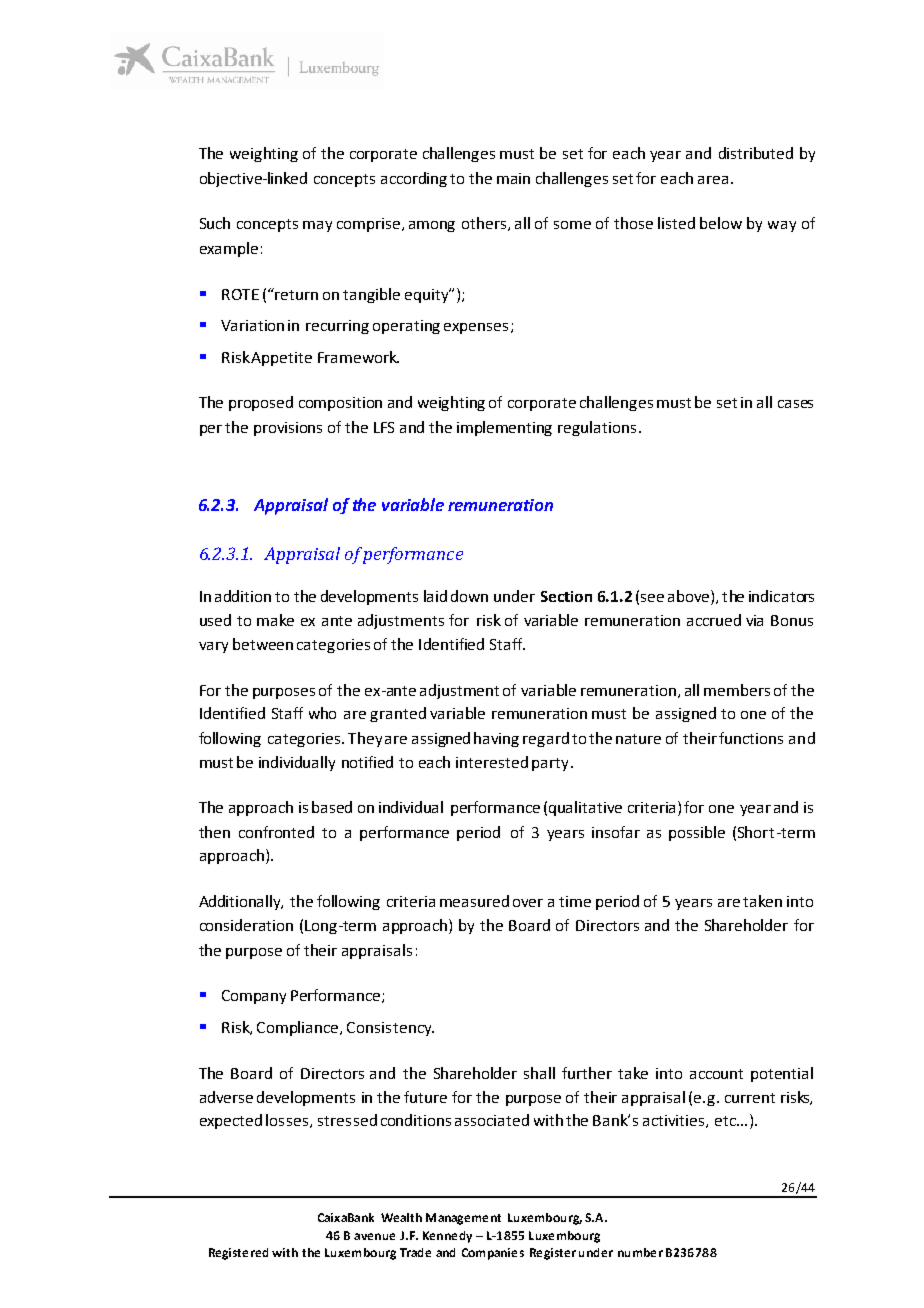  I want to click on may, so click(317, 226).
